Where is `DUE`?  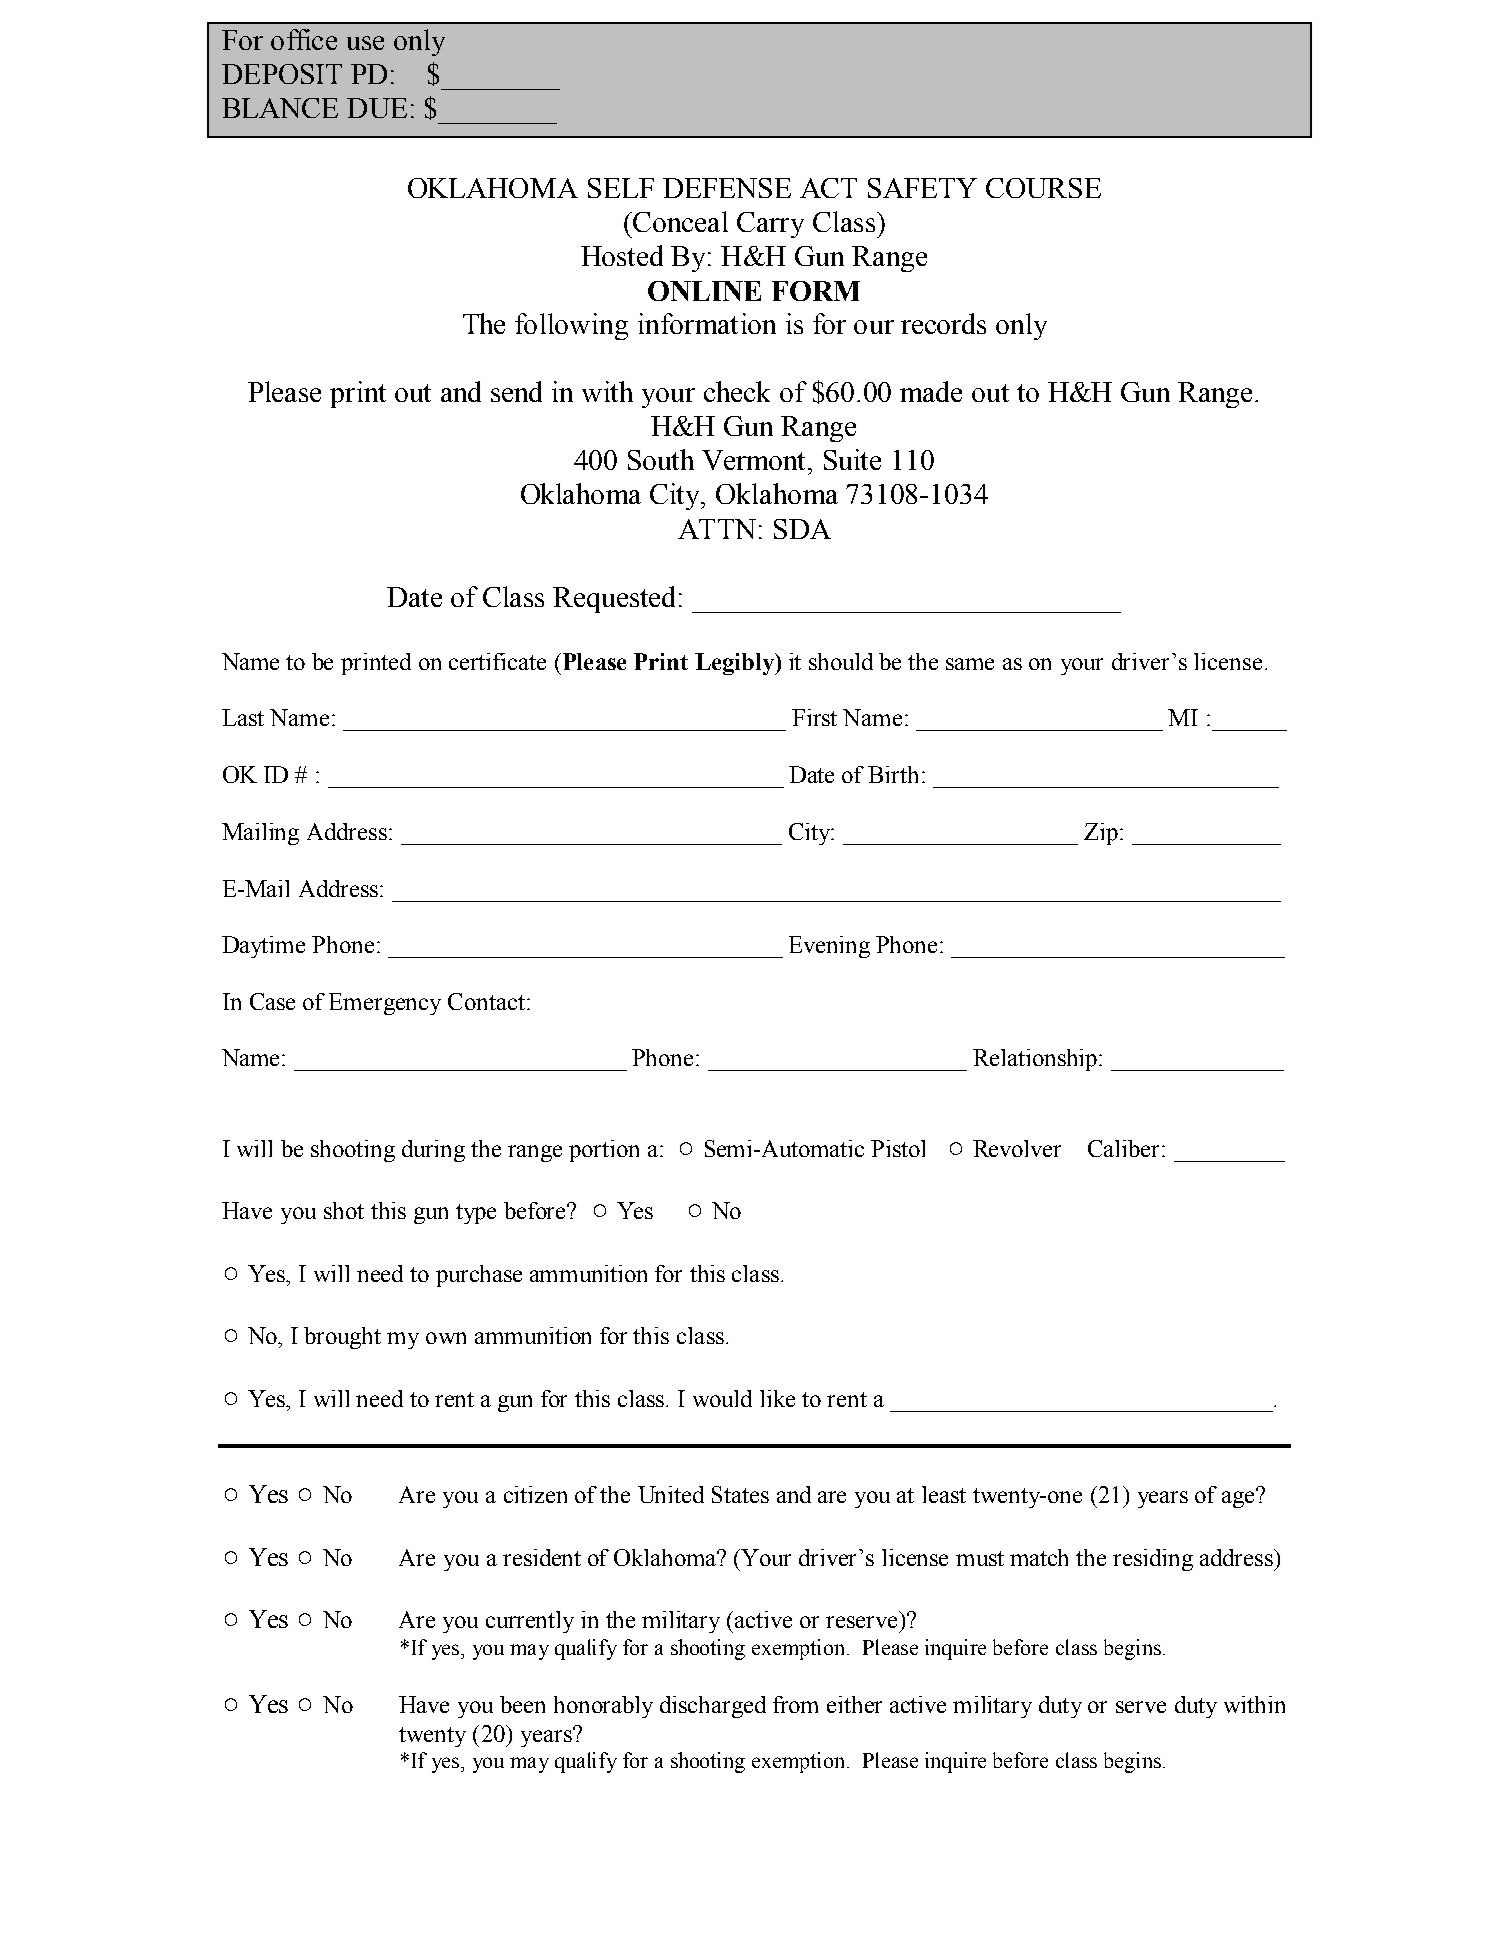 DUE is located at coordinates (377, 108).
